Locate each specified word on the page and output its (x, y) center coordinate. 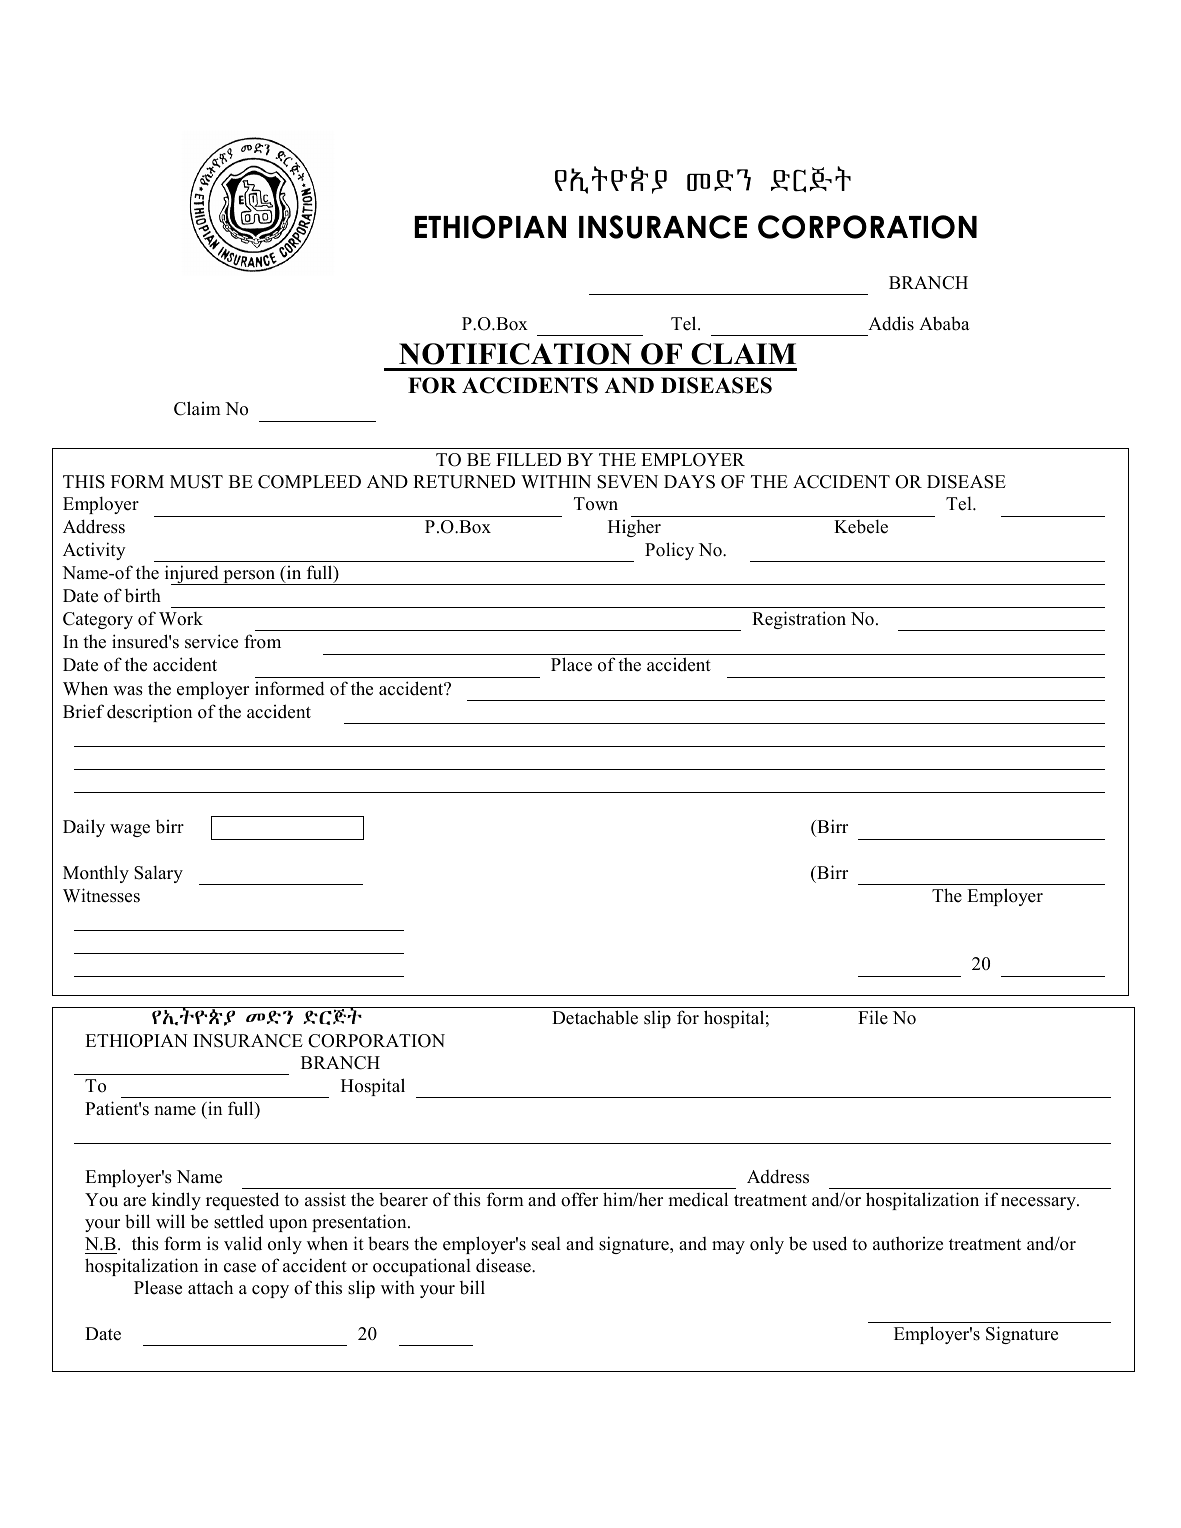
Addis (891, 323)
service (211, 641)
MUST (196, 482)
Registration (799, 620)
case (240, 1268)
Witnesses (101, 895)
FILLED (528, 459)
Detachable (595, 1017)
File (873, 1017)
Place (571, 664)
